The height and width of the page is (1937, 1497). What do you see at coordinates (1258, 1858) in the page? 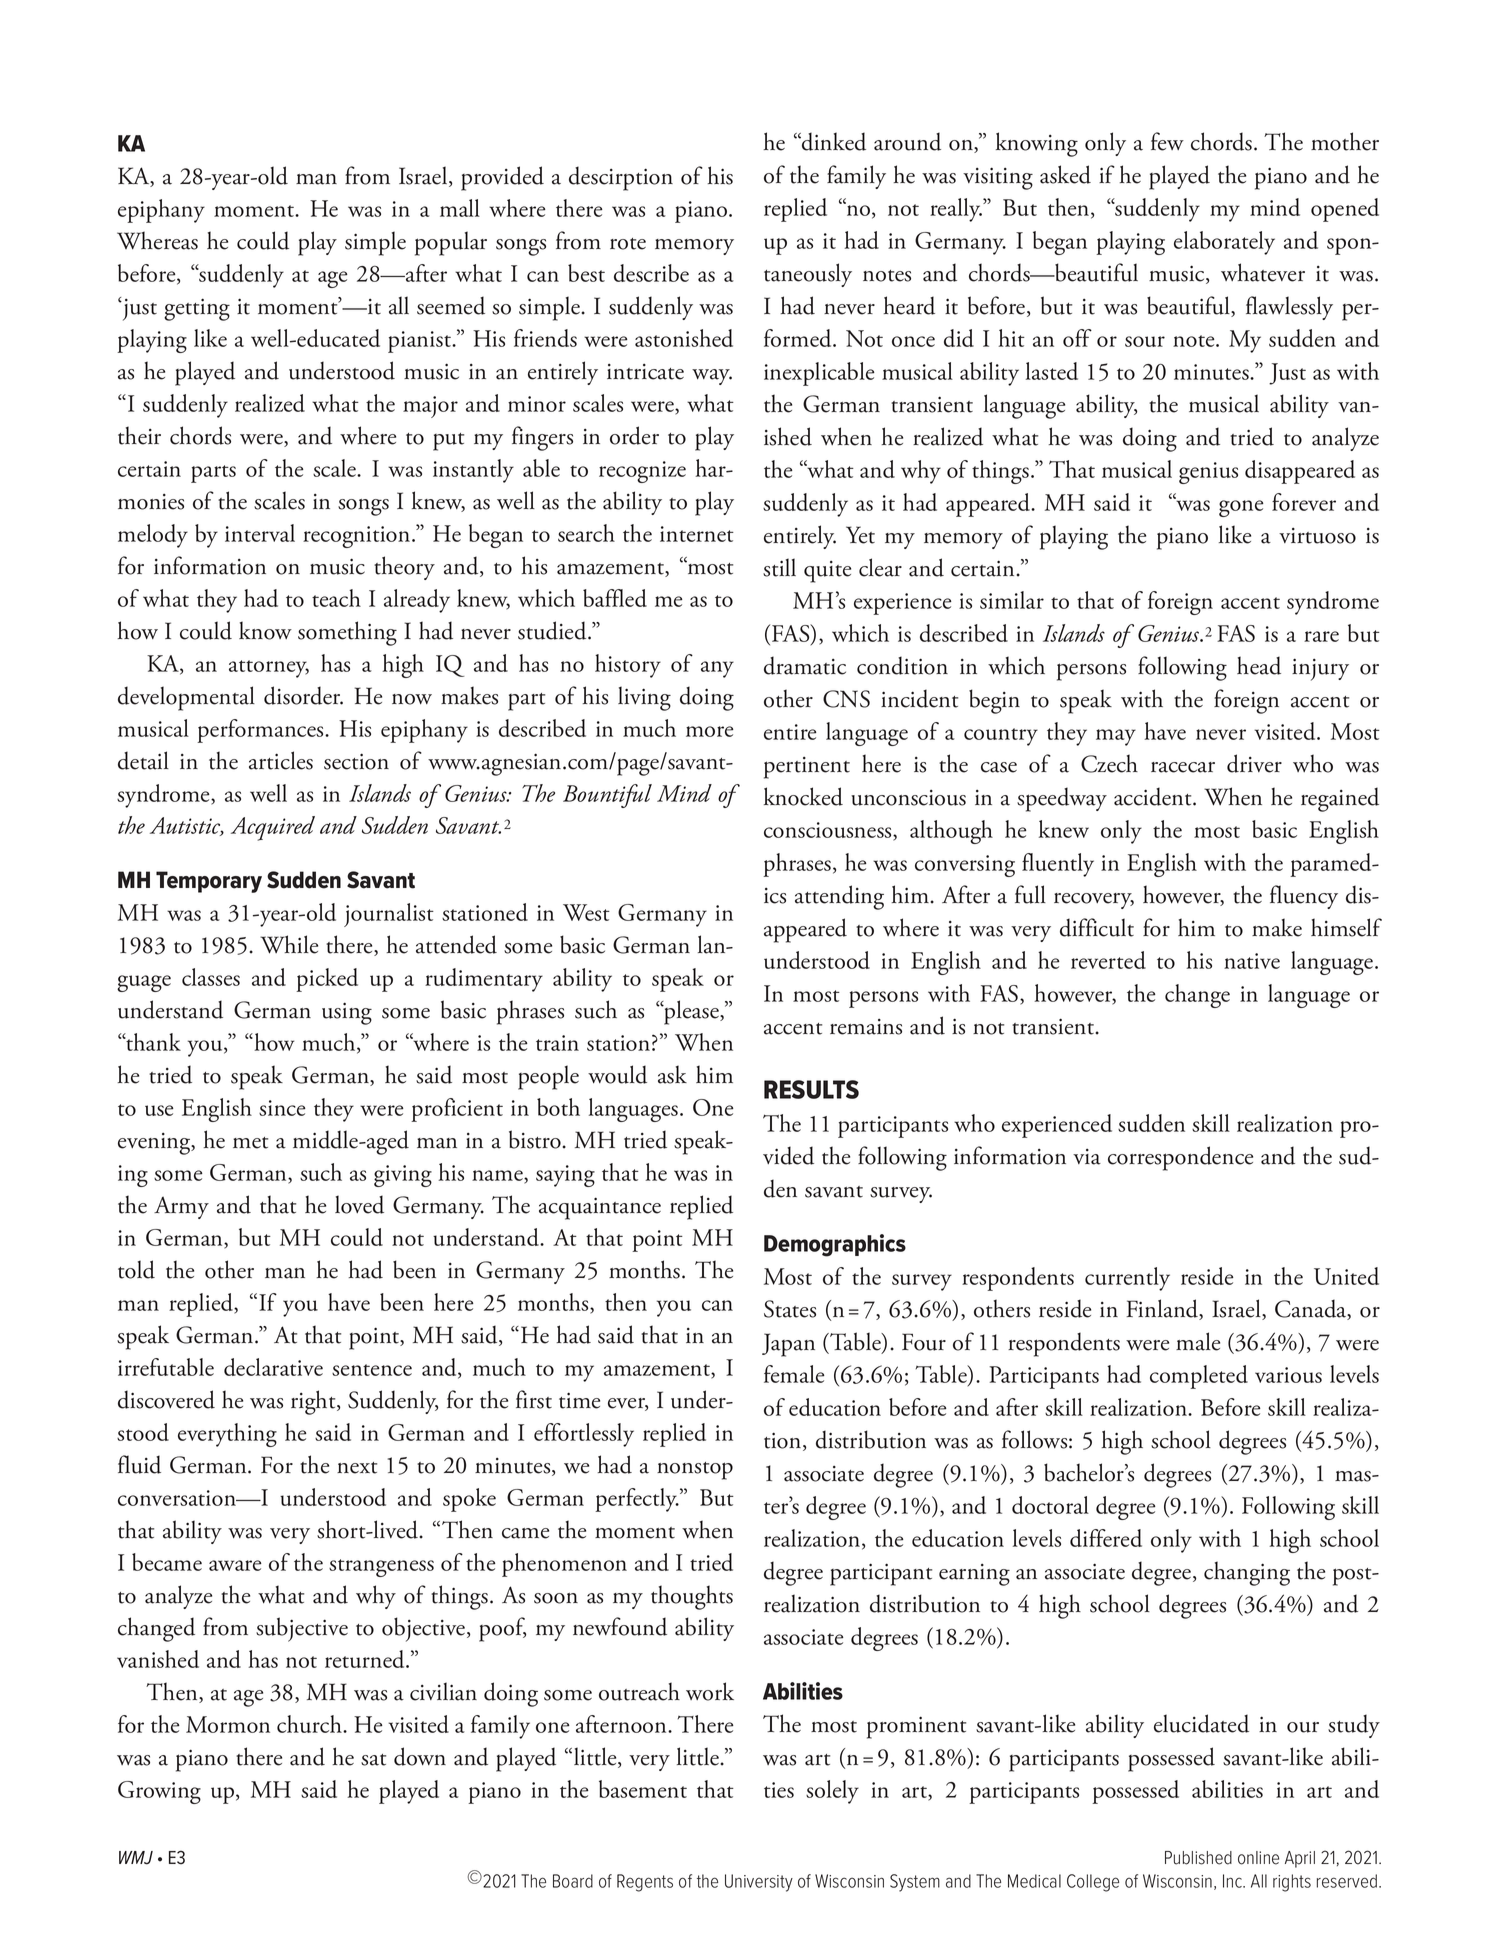
I see `online` at bounding box center [1258, 1858].
